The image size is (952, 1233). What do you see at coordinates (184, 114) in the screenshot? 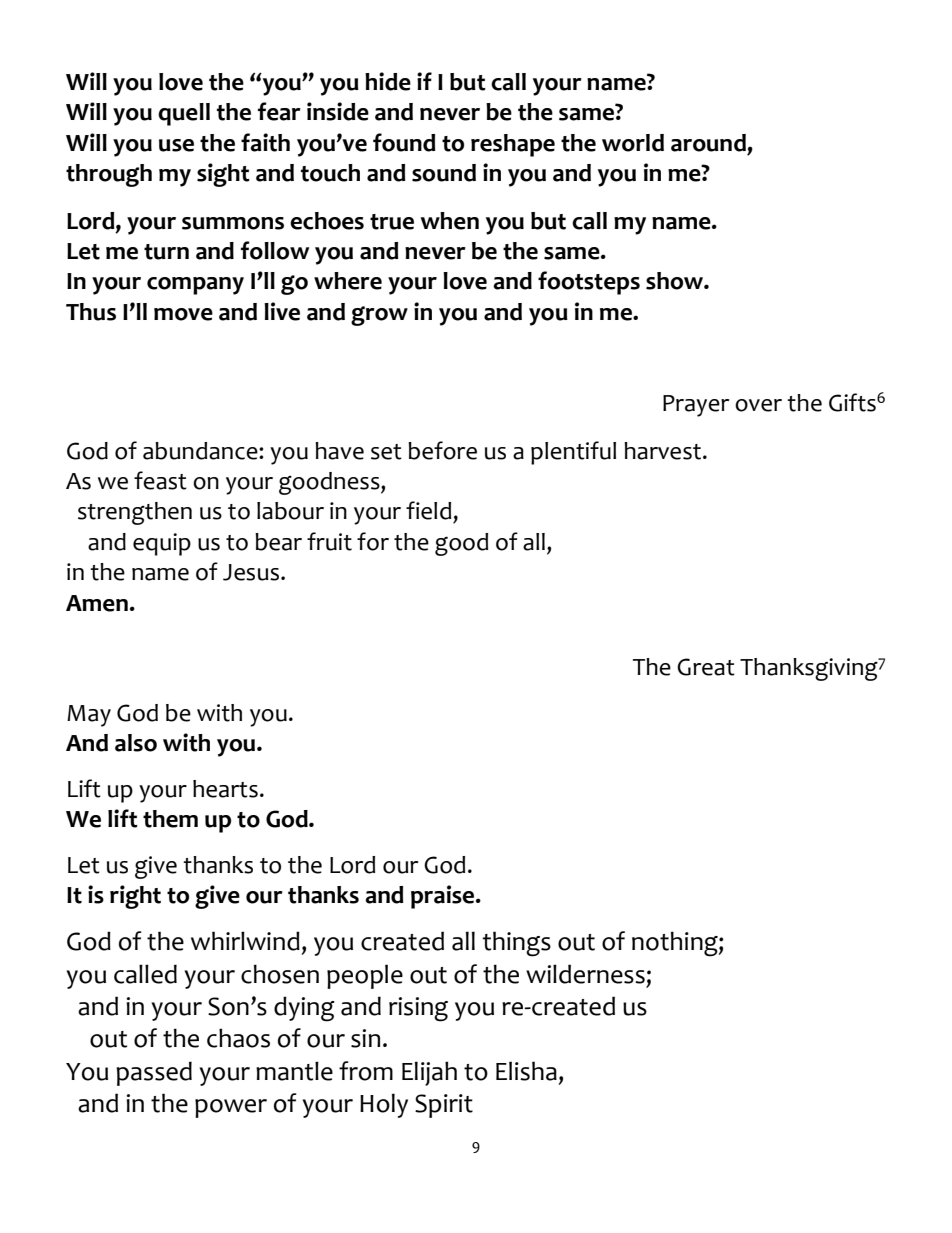
I see `quell` at bounding box center [184, 114].
